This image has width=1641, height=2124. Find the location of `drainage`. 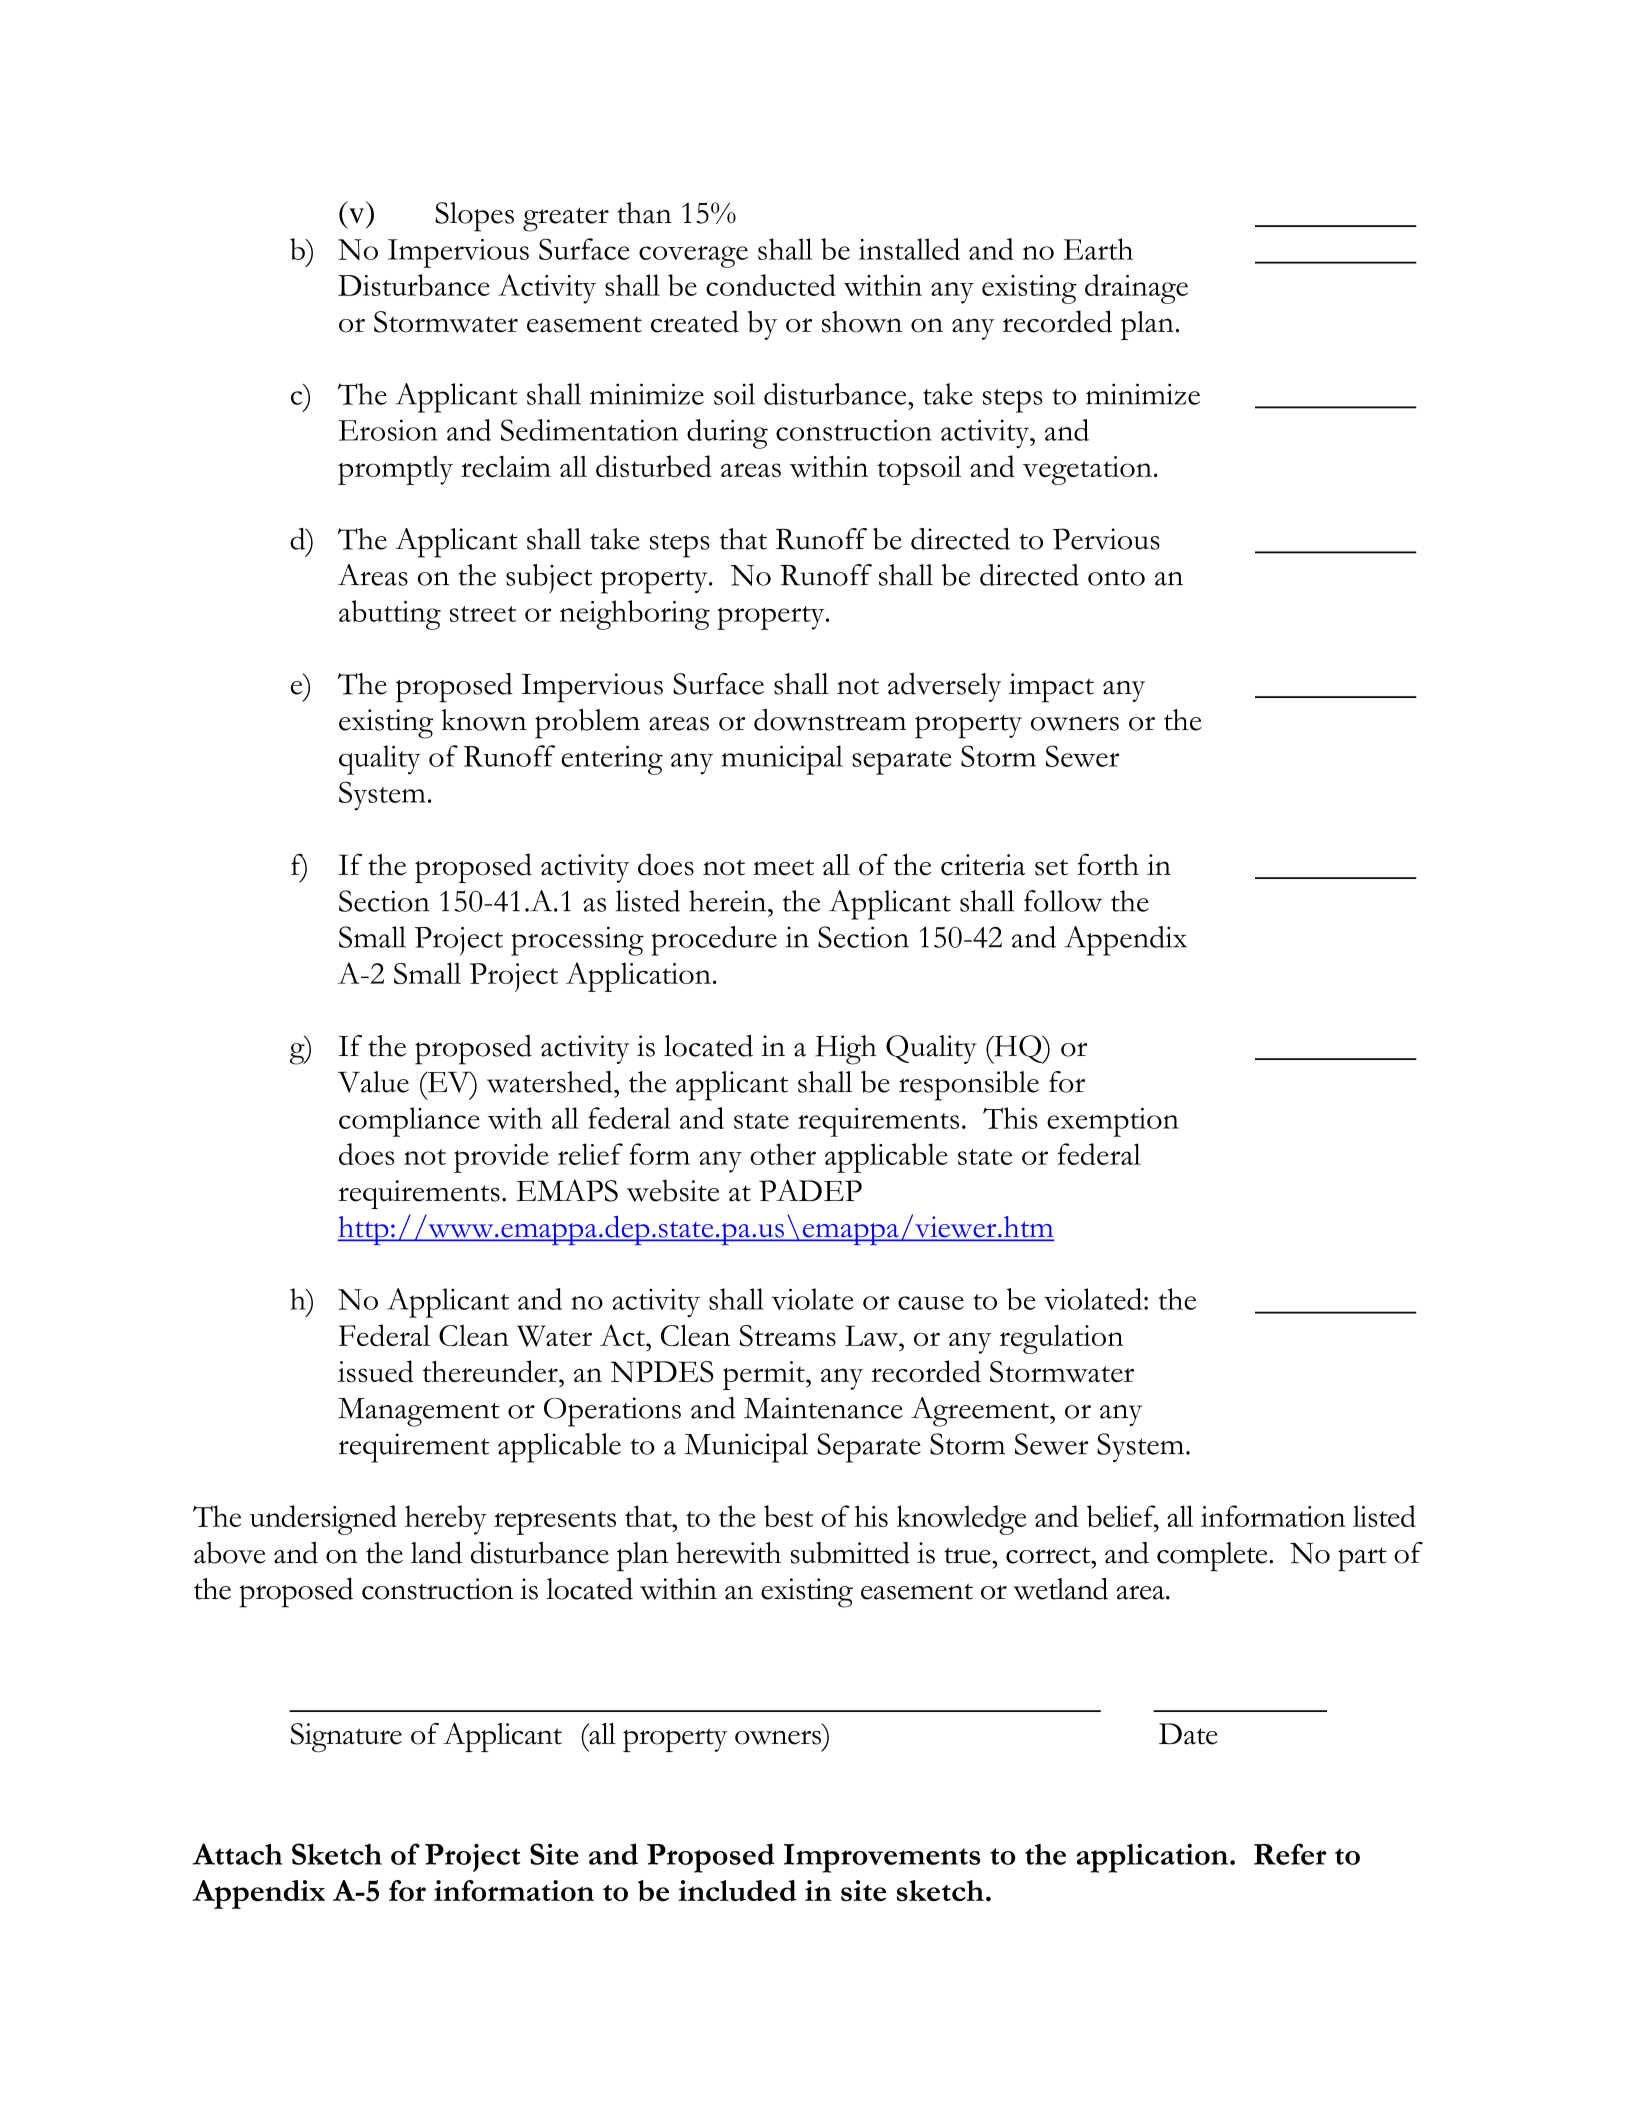

drainage is located at coordinates (1136, 289).
